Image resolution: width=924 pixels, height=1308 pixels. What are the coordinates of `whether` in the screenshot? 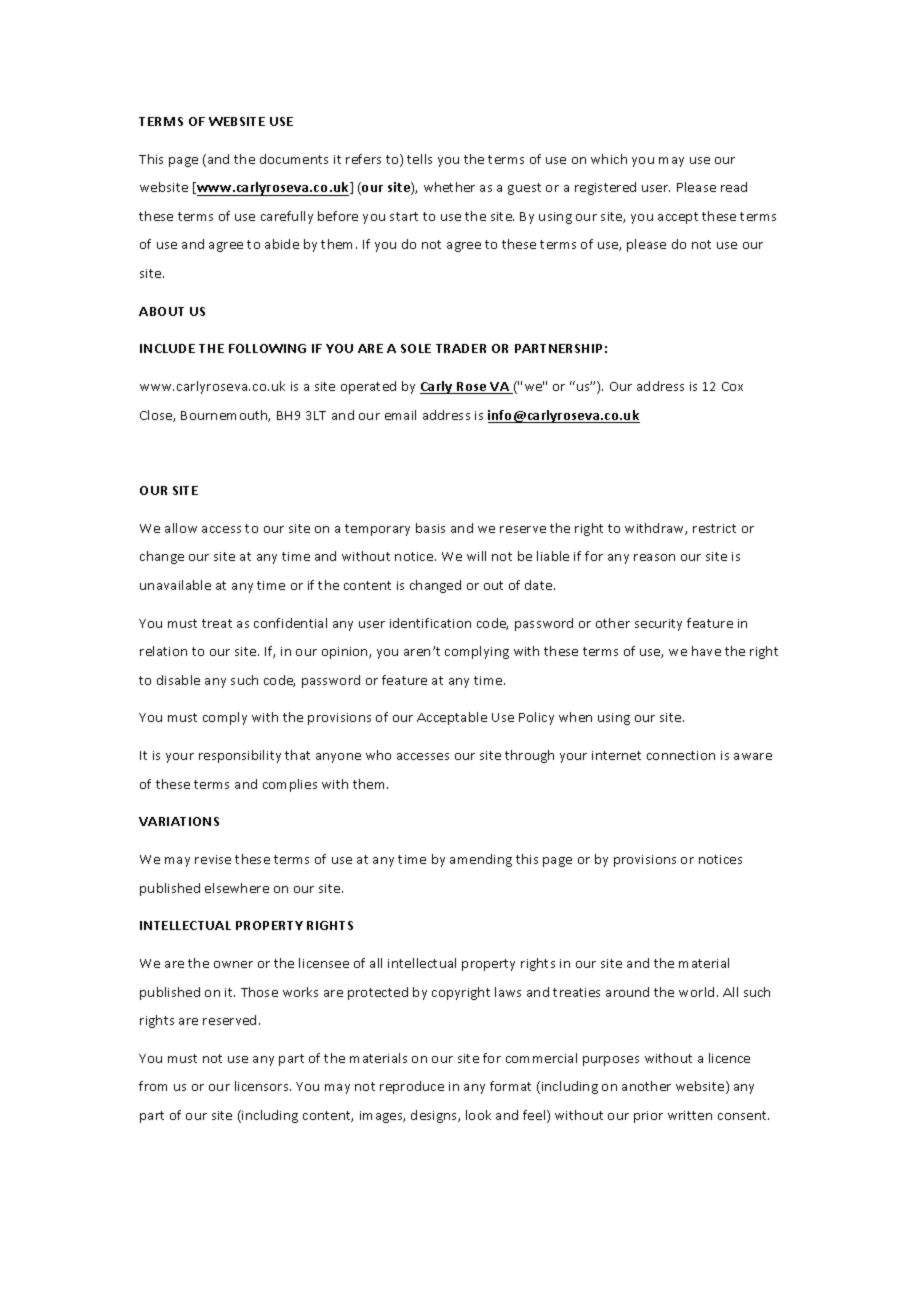 It's located at (449, 187).
